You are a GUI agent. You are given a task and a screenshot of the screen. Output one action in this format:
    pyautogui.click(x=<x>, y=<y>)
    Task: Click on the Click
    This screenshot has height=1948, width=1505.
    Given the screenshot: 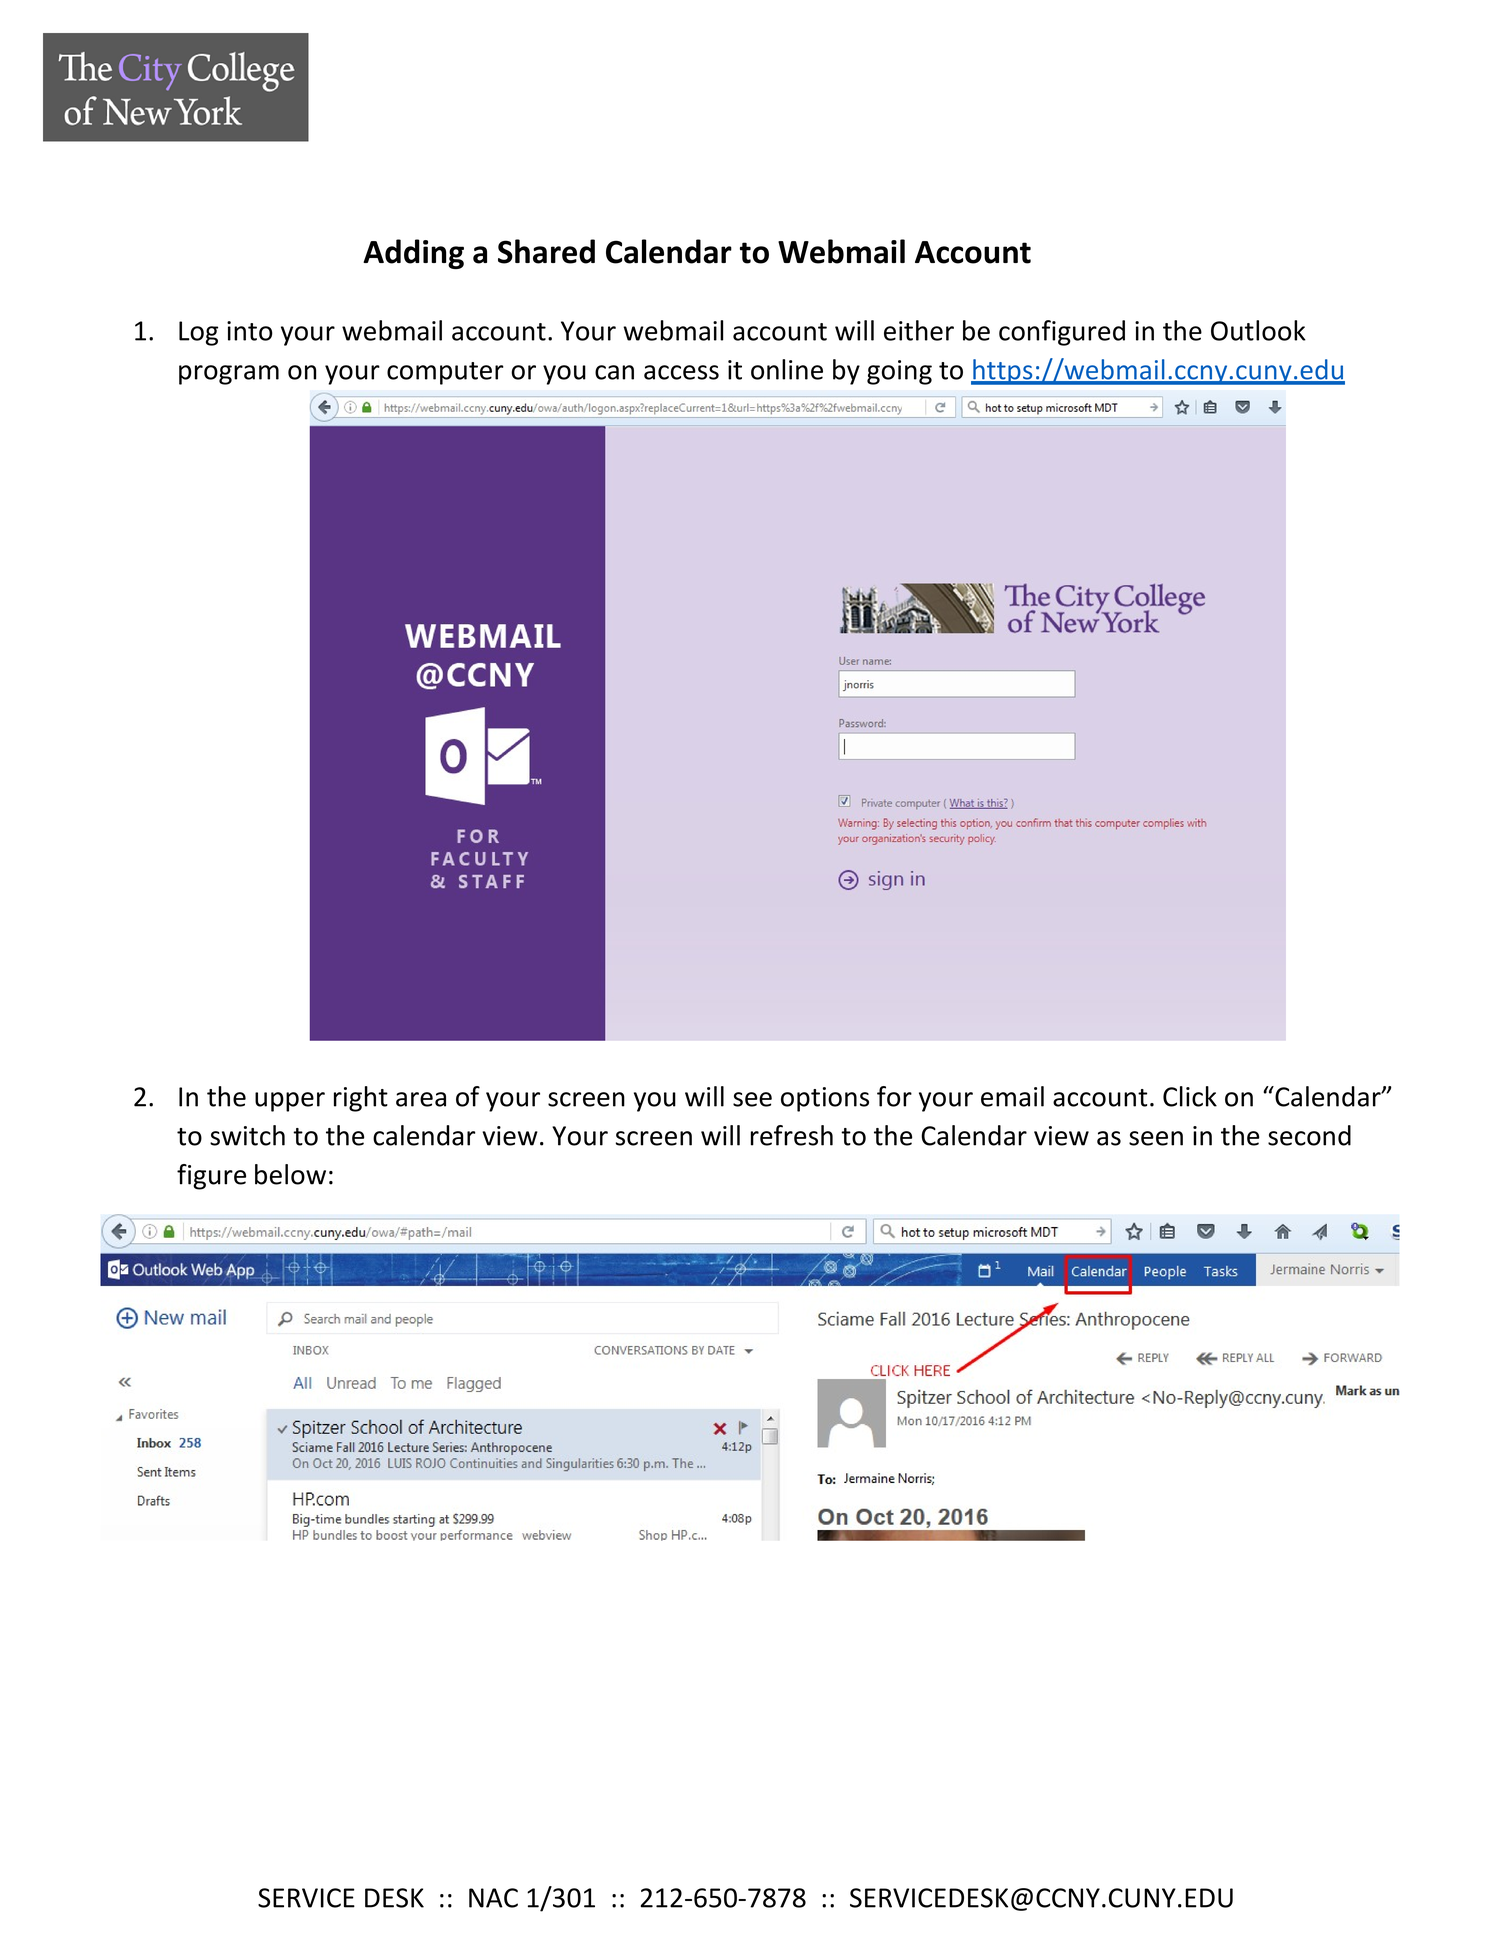 What is the action you would take?
    pyautogui.click(x=1190, y=1096)
